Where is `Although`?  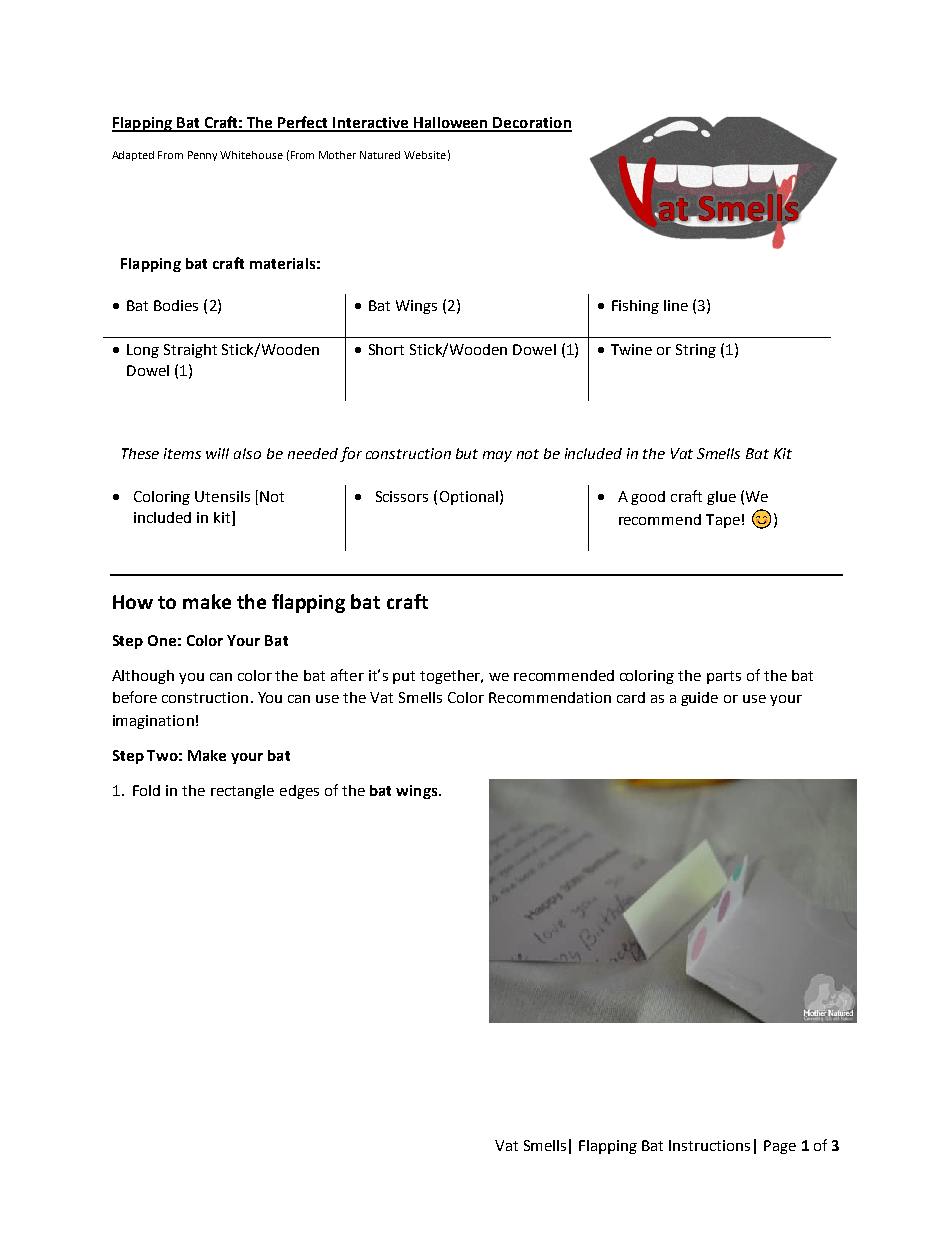 Although is located at coordinates (143, 677).
